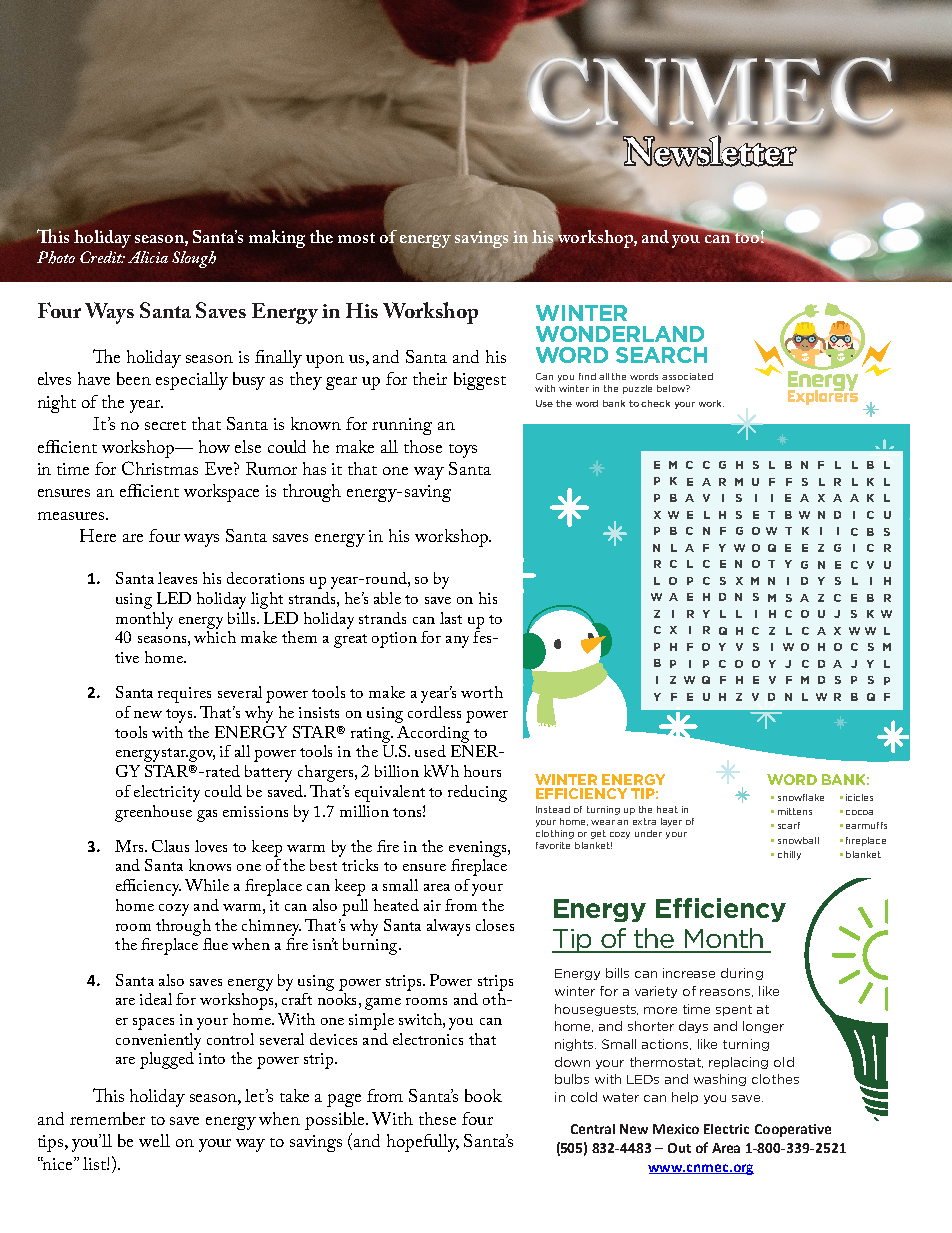  I want to click on those, so click(423, 446).
